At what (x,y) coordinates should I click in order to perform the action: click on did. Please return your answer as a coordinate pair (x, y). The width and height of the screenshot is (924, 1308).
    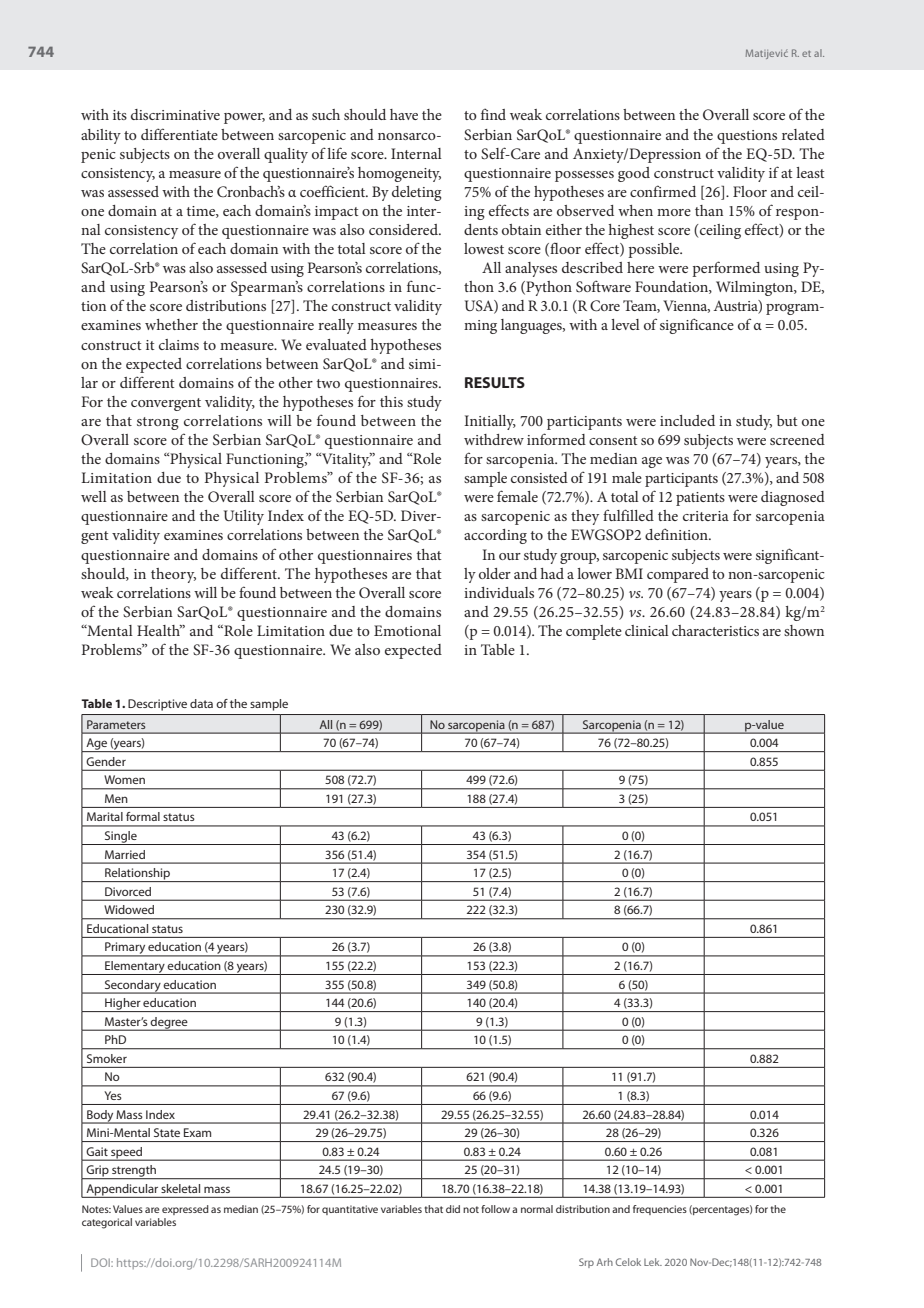
    Looking at the image, I should click on (453, 1209).
